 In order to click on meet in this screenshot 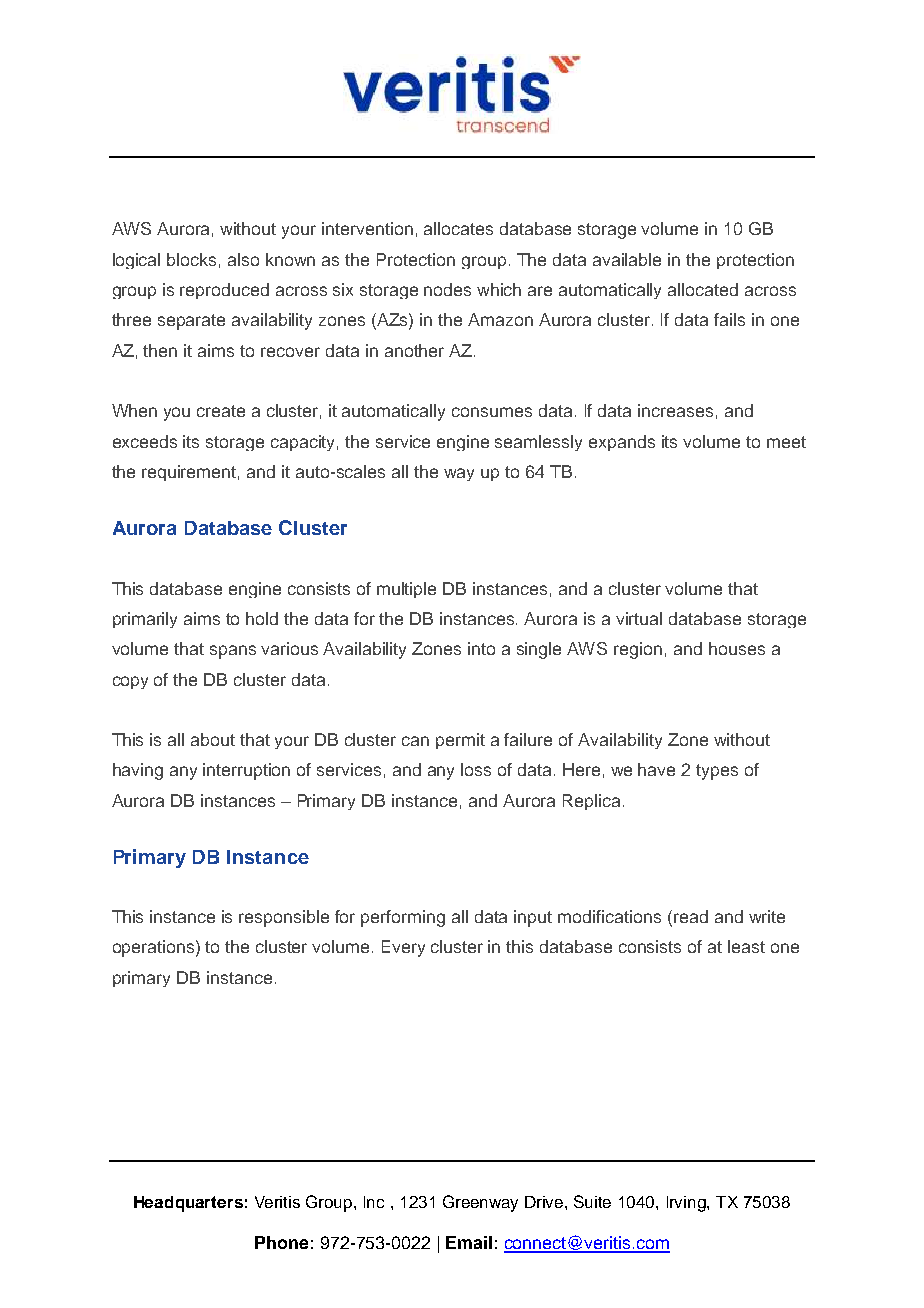, I will do `click(786, 442)`.
